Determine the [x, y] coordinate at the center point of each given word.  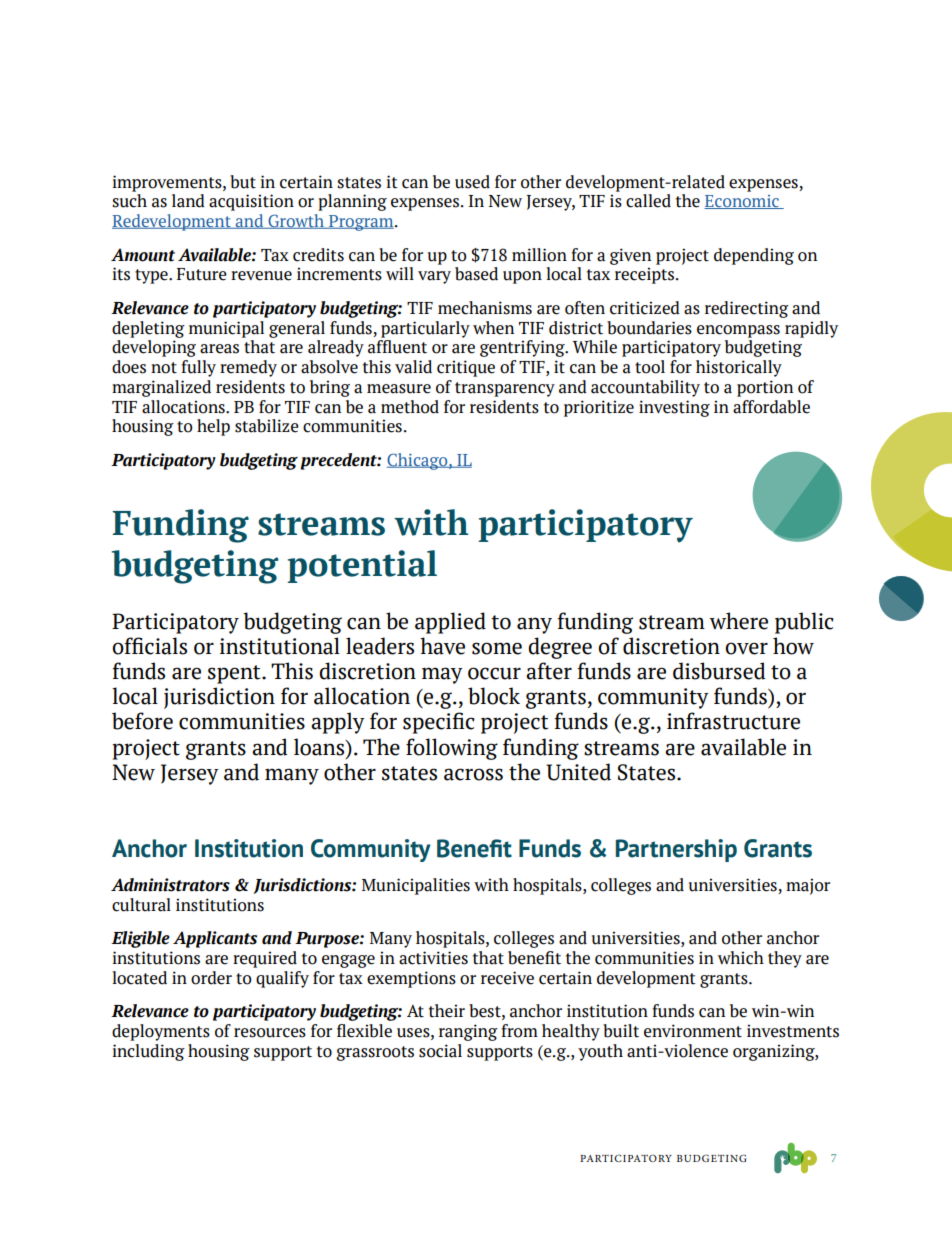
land [188, 201]
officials [149, 646]
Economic [742, 202]
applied [450, 623]
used [472, 182]
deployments [161, 1032]
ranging [468, 1032]
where [738, 621]
